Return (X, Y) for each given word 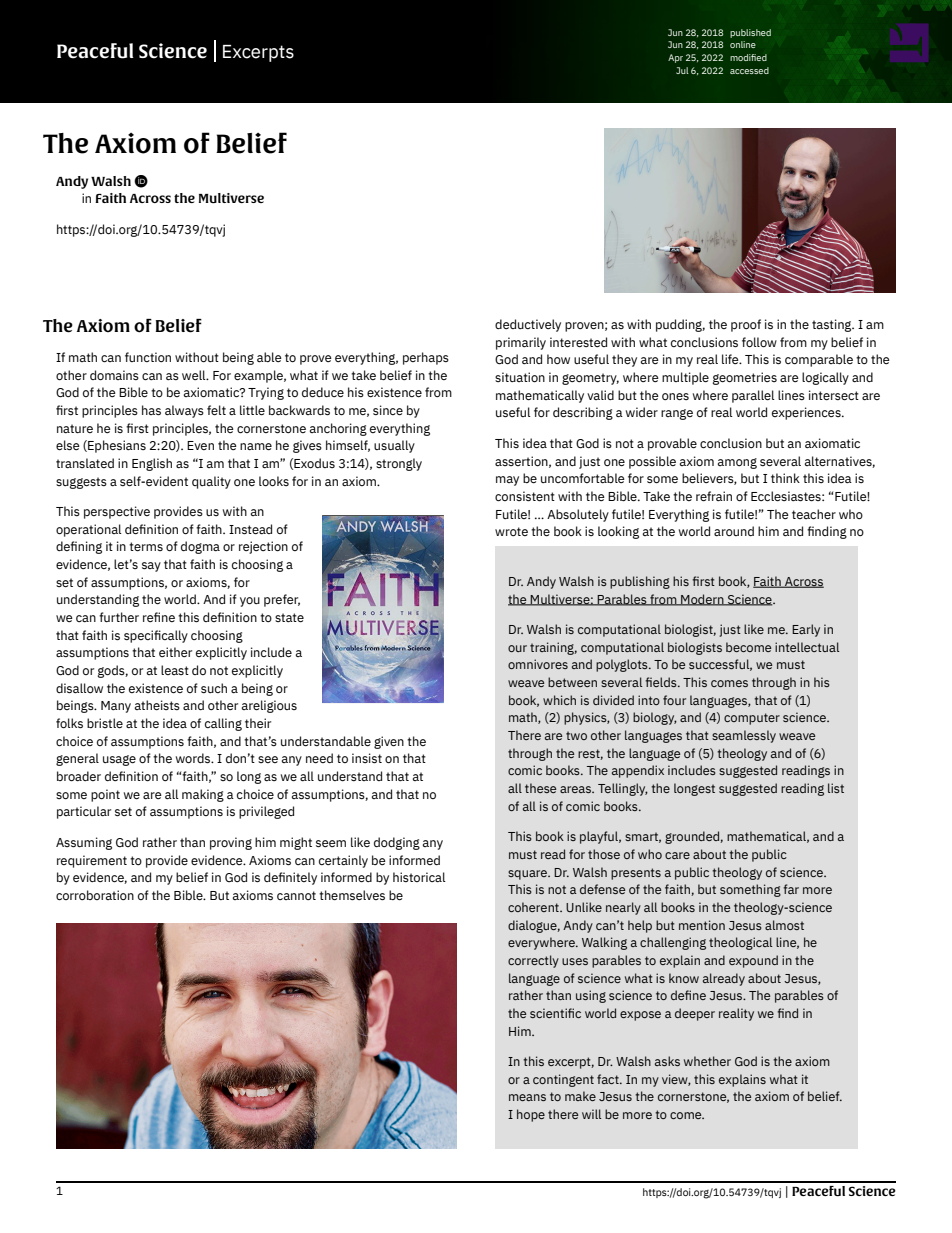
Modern (702, 600)
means (527, 1097)
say (151, 567)
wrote (511, 531)
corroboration (95, 895)
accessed (749, 70)
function (148, 357)
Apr (675, 58)
